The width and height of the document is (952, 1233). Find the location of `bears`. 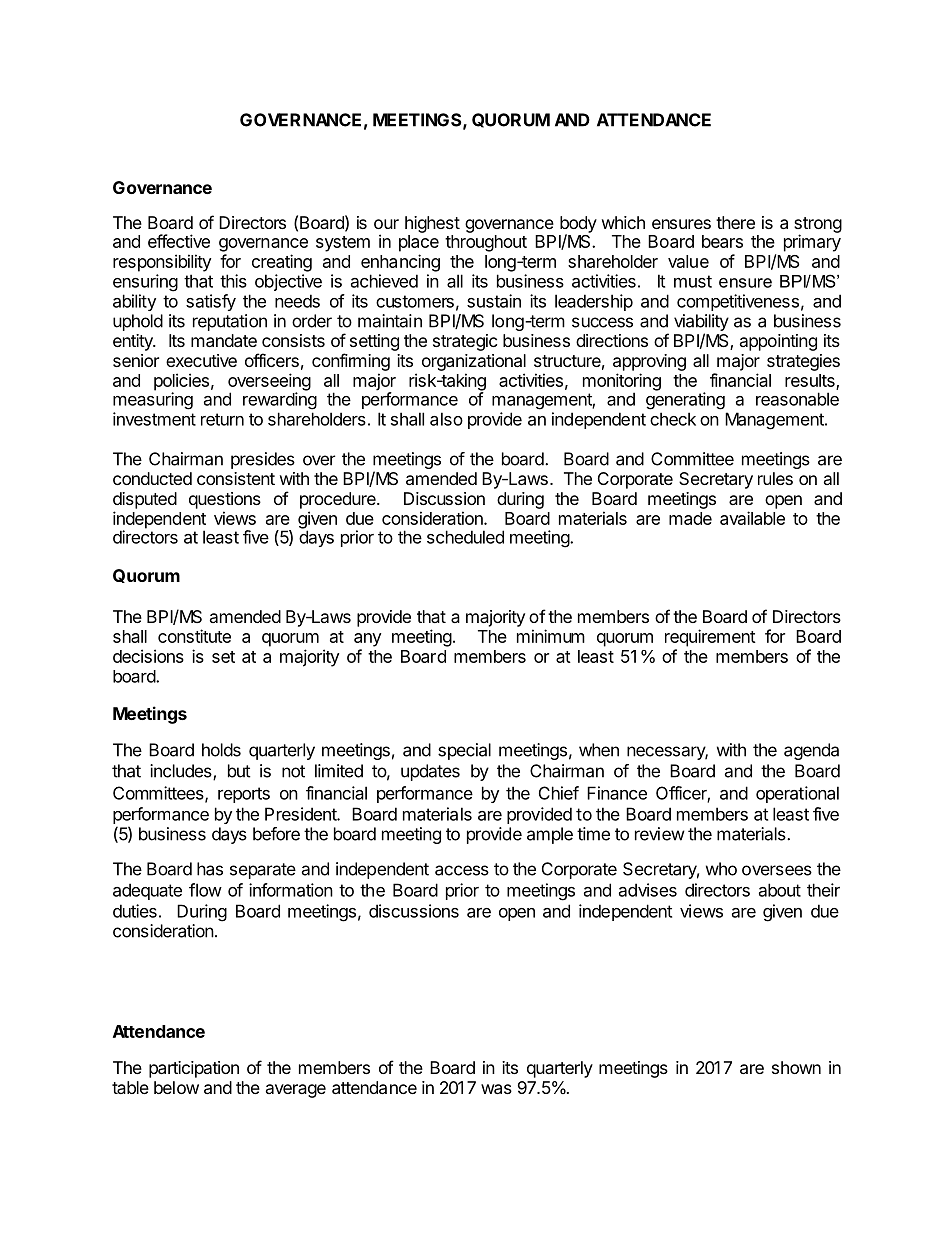

bears is located at coordinates (722, 241).
